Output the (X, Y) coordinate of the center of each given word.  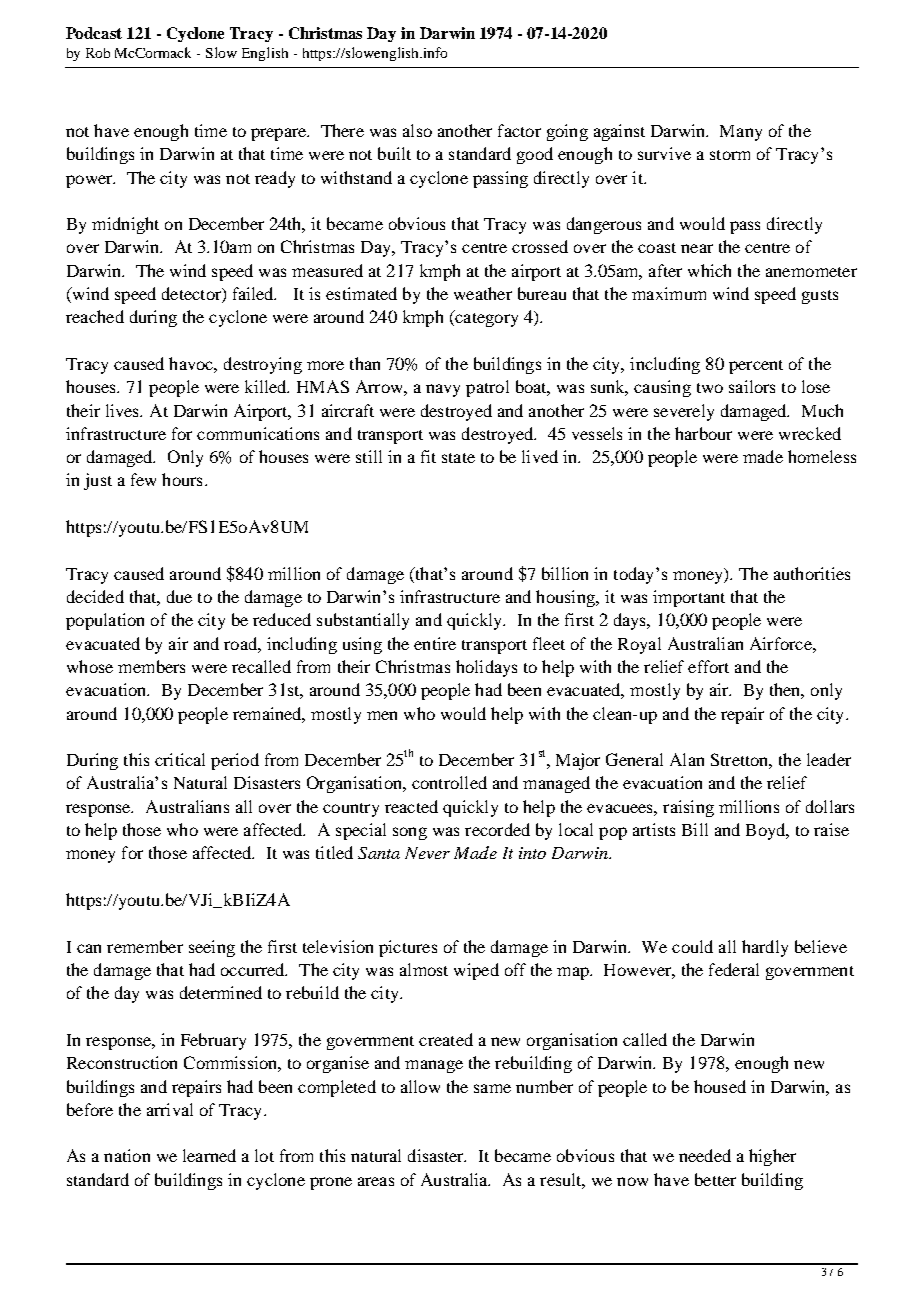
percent (756, 367)
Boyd (767, 831)
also (417, 130)
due (179, 596)
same (492, 1088)
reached (95, 316)
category (485, 318)
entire (435, 643)
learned (209, 1155)
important (689, 598)
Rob (98, 53)
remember (145, 946)
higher (772, 1157)
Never (427, 853)
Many (741, 133)
